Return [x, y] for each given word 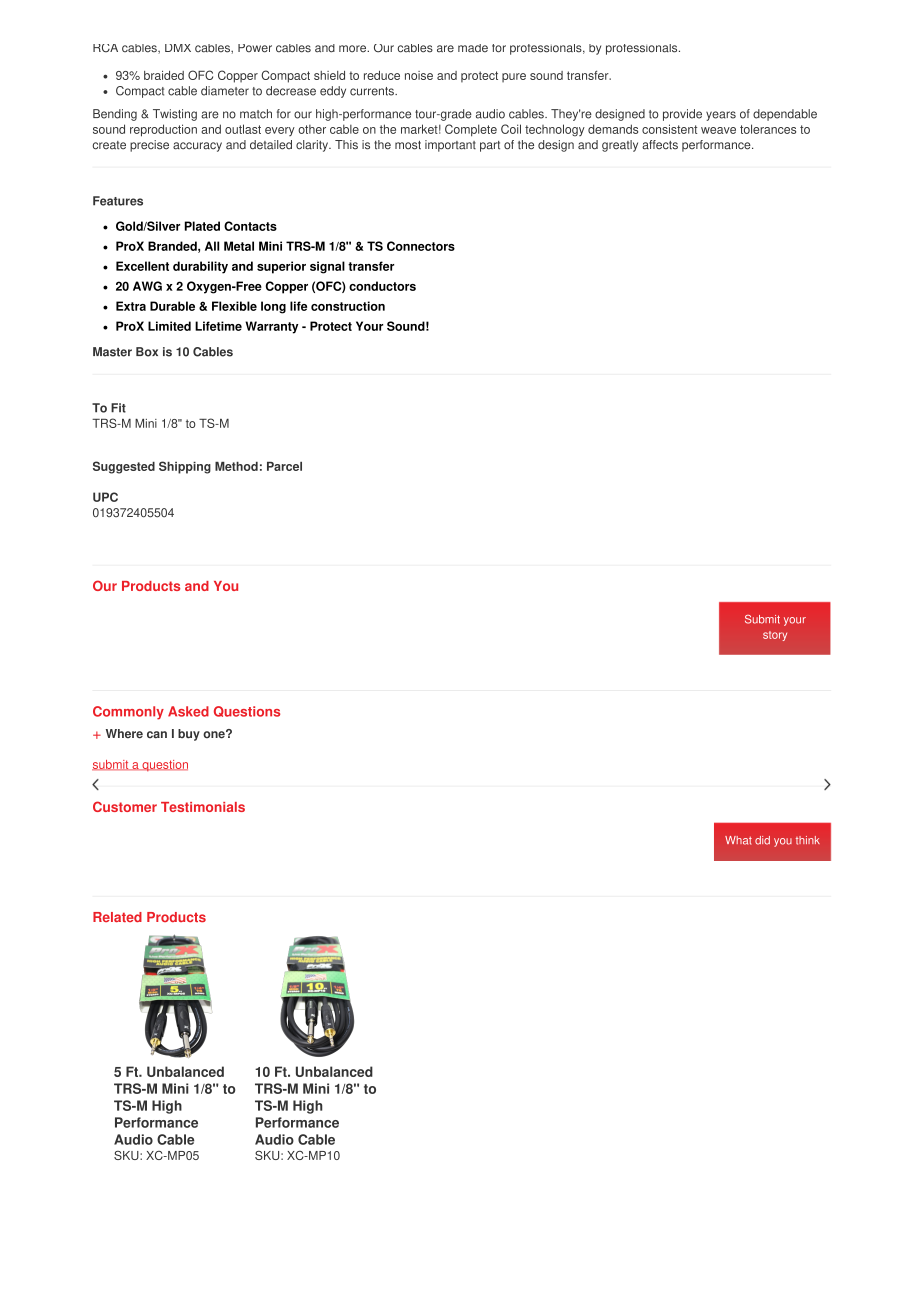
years [721, 116]
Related [117, 917]
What [738, 840]
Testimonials [203, 807]
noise [419, 75]
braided [164, 75]
